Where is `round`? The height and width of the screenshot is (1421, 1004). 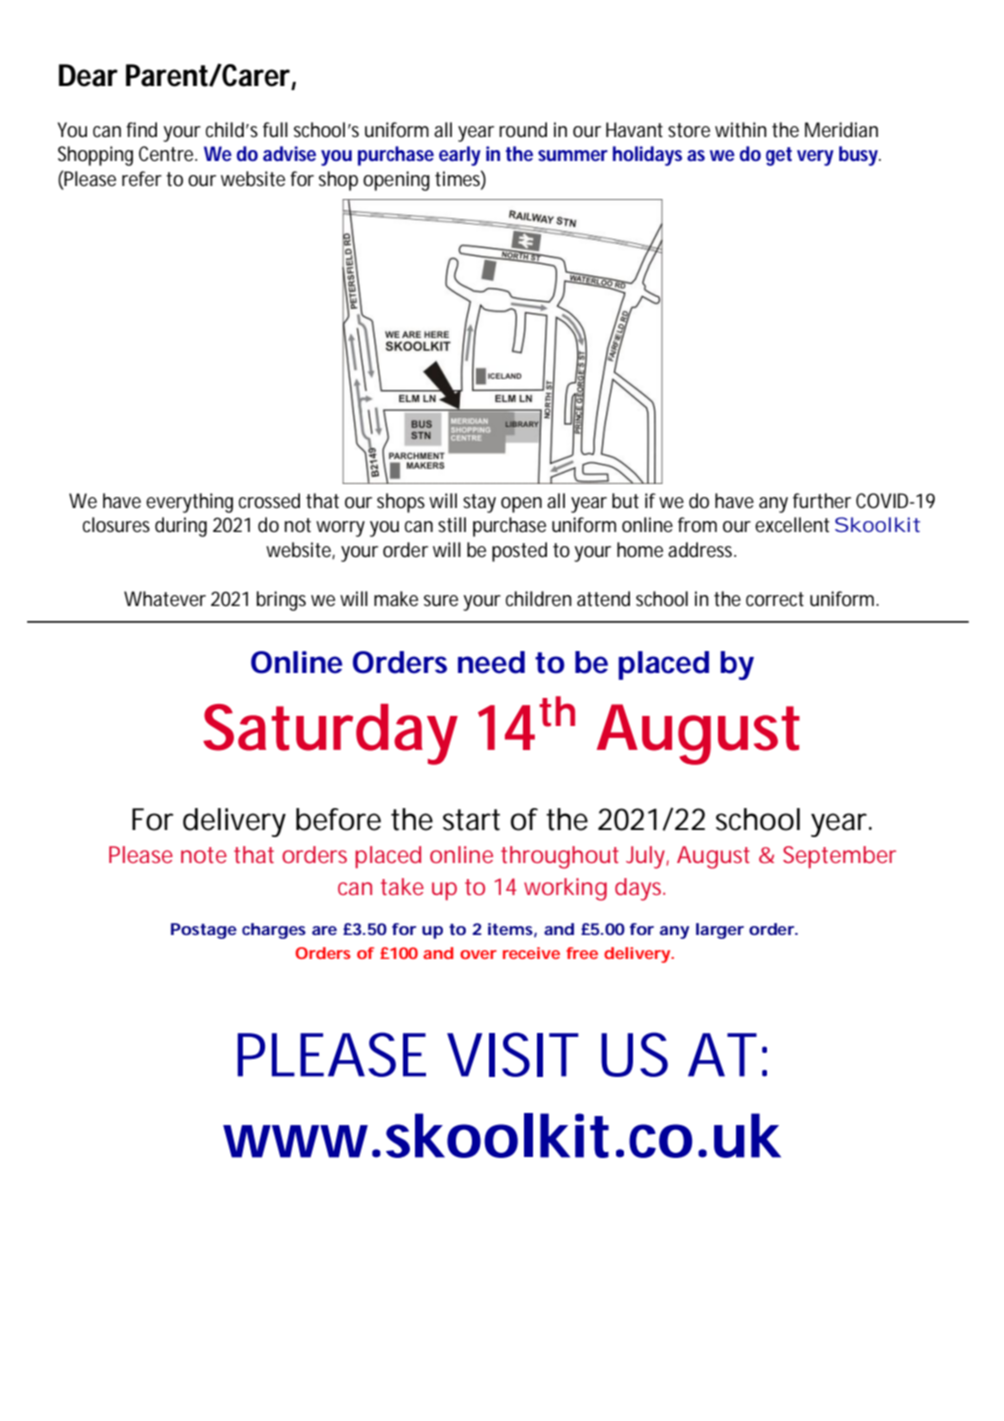
round is located at coordinates (523, 130).
